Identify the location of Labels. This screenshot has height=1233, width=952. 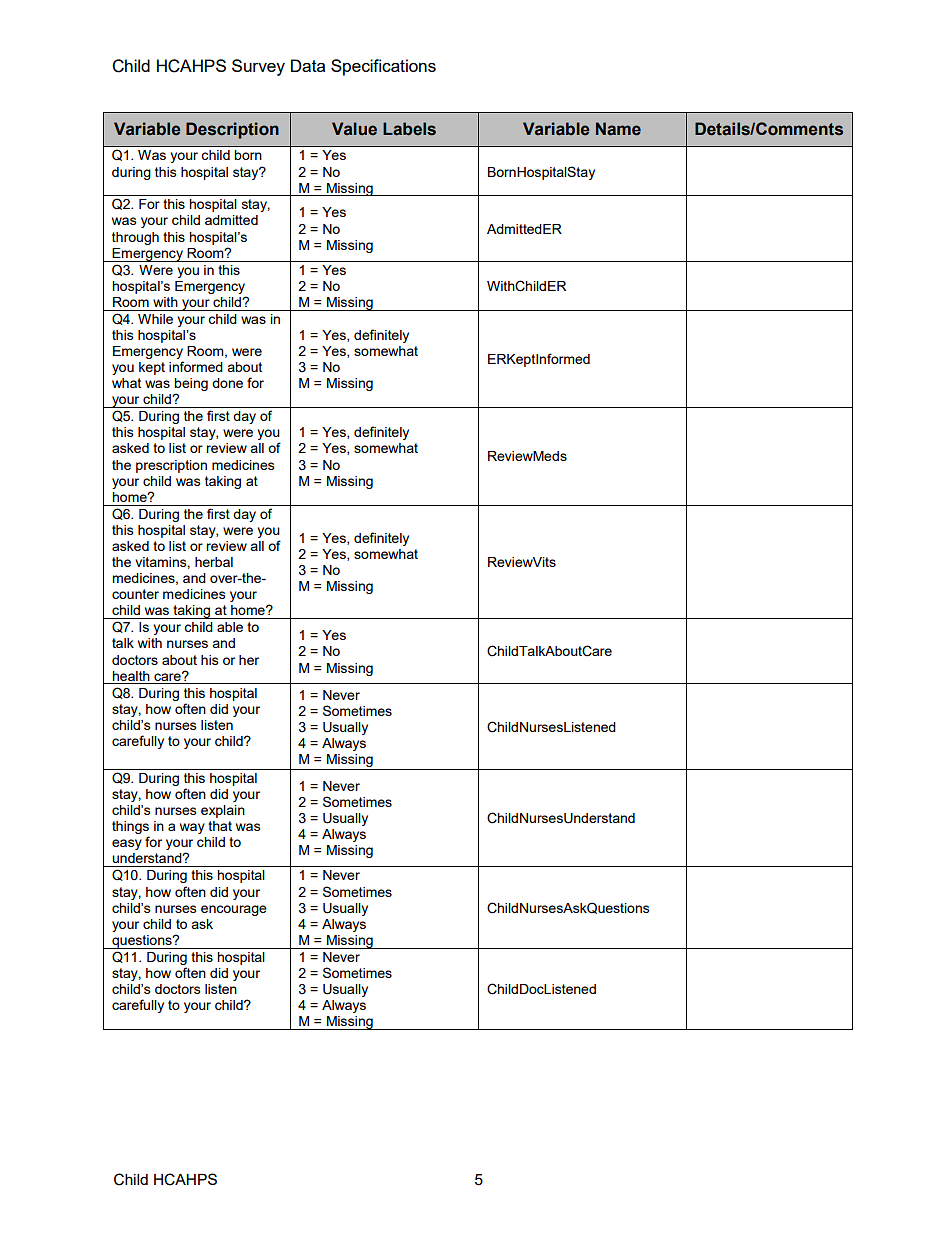
(409, 129).
